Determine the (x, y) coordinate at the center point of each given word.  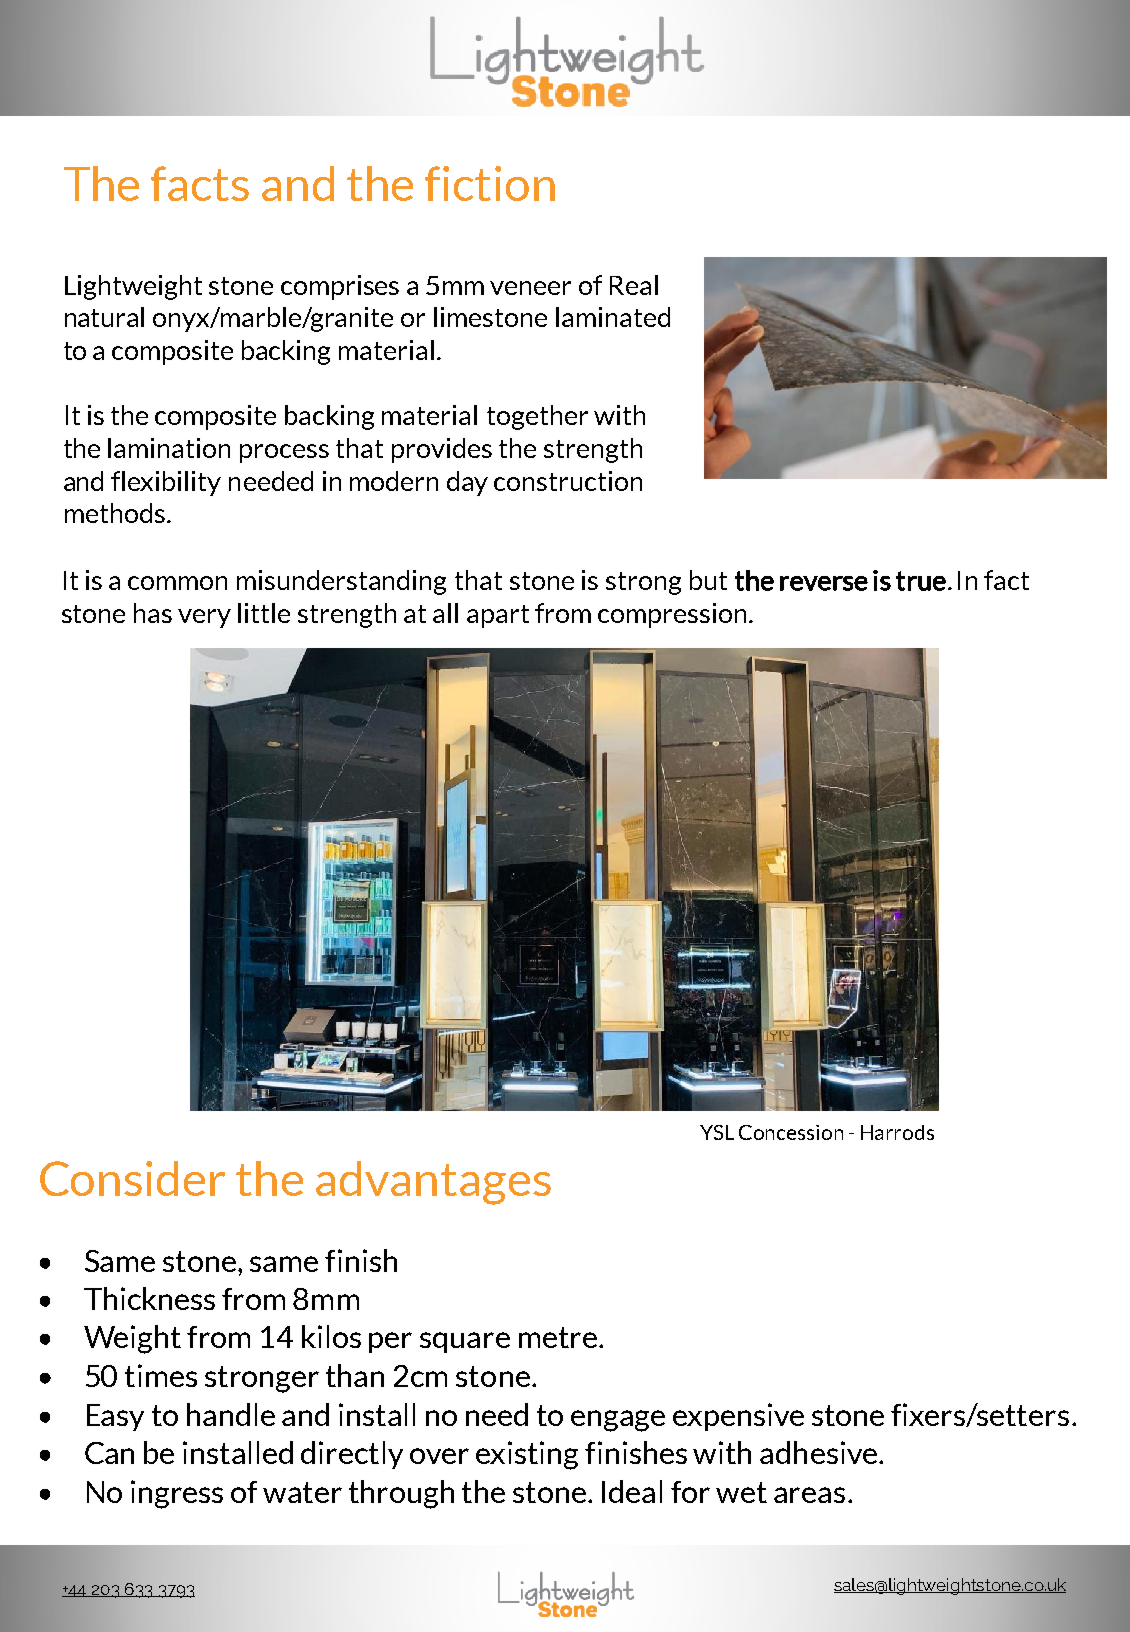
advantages (433, 1183)
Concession (791, 1132)
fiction (490, 183)
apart (498, 616)
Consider (132, 1178)
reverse (824, 583)
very (204, 618)
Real (634, 285)
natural (104, 317)
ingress (177, 1494)
